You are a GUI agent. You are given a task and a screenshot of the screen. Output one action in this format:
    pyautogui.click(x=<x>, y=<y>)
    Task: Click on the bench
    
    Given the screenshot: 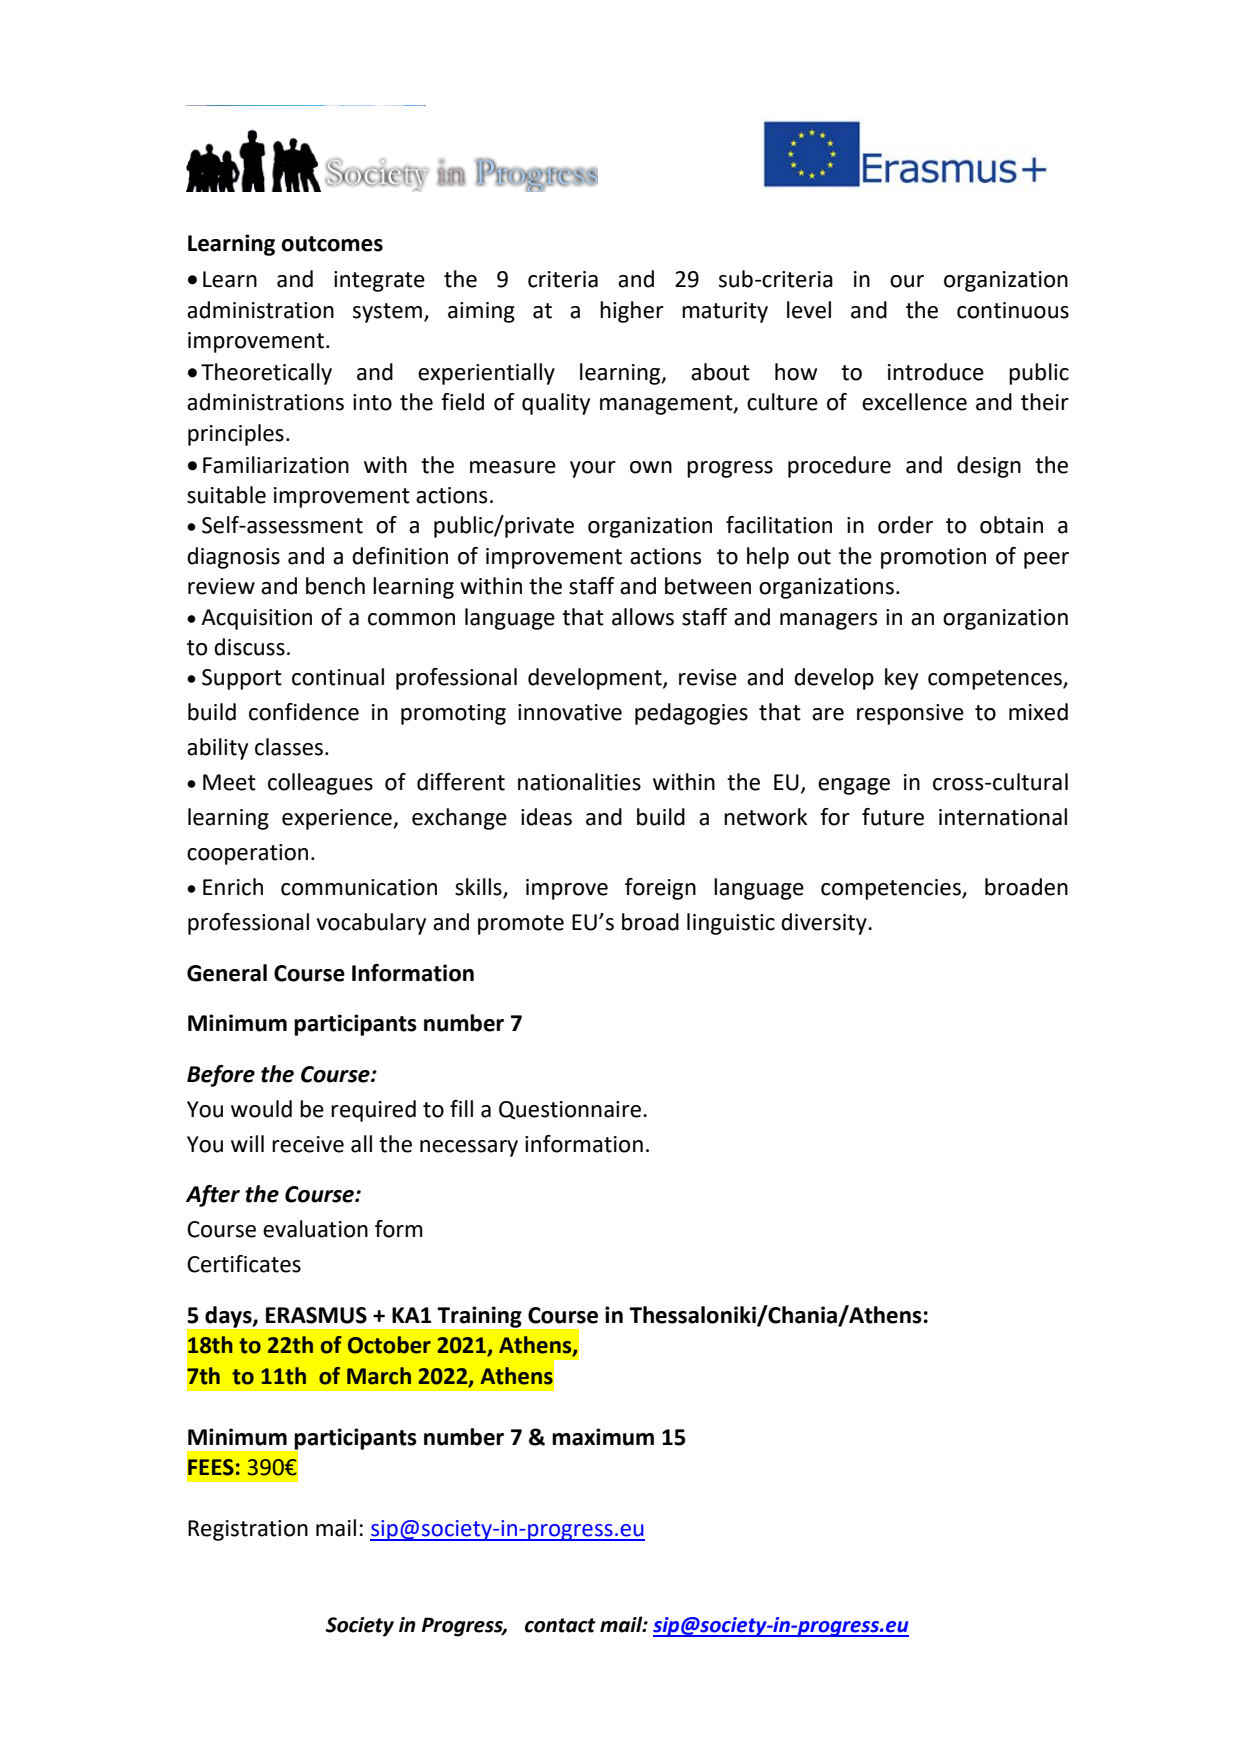 What is the action you would take?
    pyautogui.click(x=335, y=586)
